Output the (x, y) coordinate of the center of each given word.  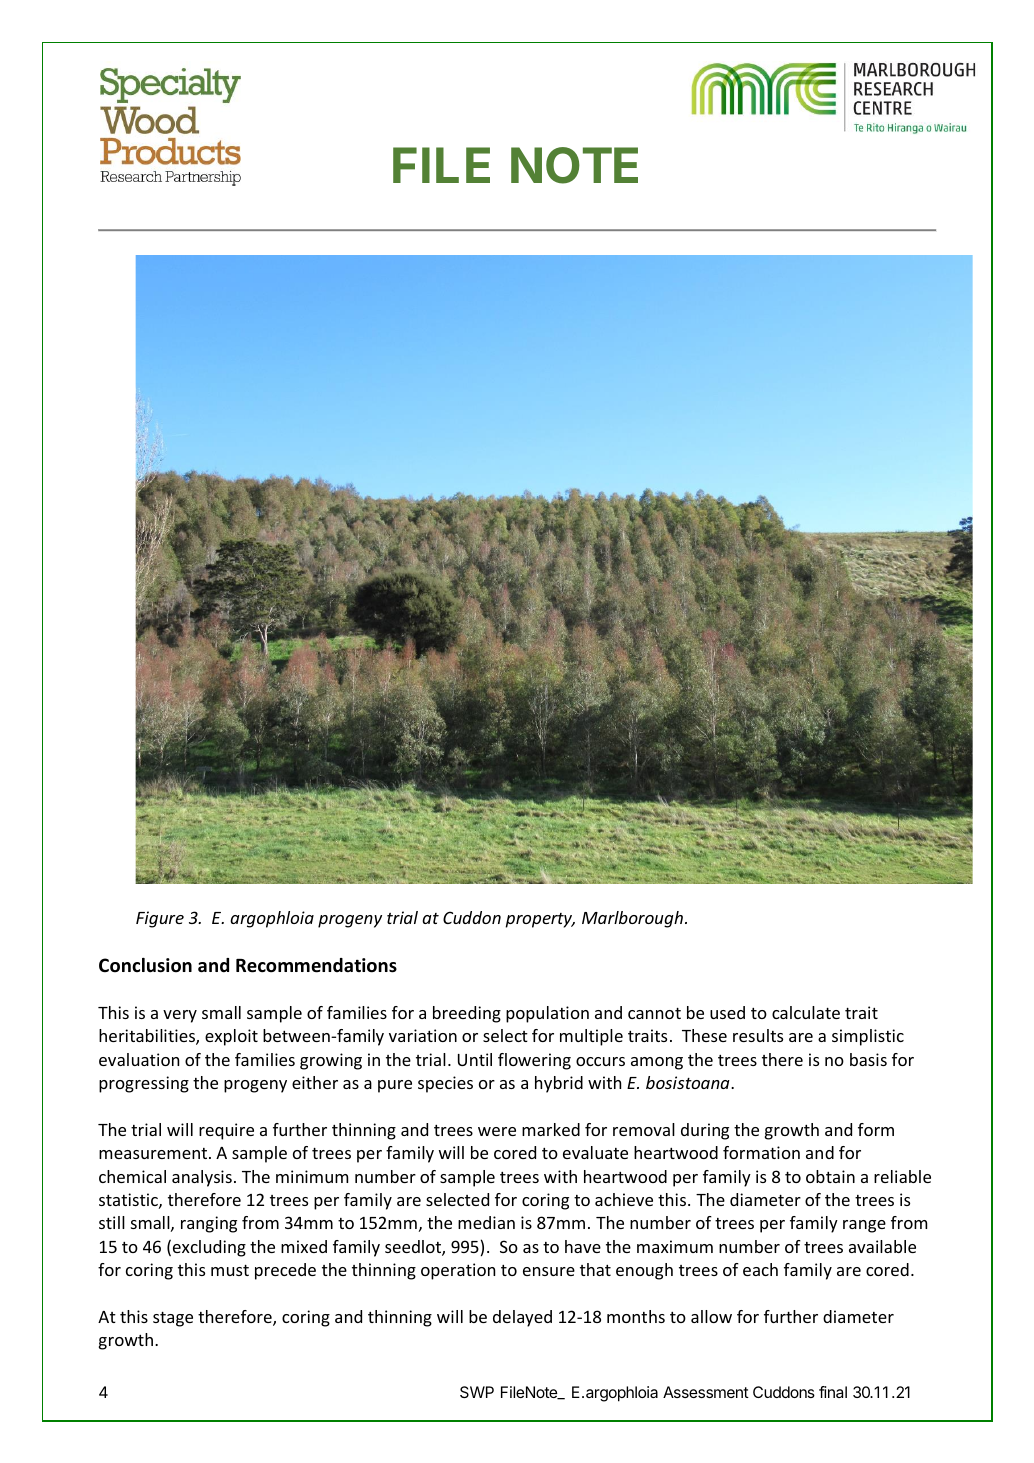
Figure (160, 919)
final (833, 1392)
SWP (477, 1392)
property (540, 920)
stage (173, 1319)
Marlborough (634, 919)
